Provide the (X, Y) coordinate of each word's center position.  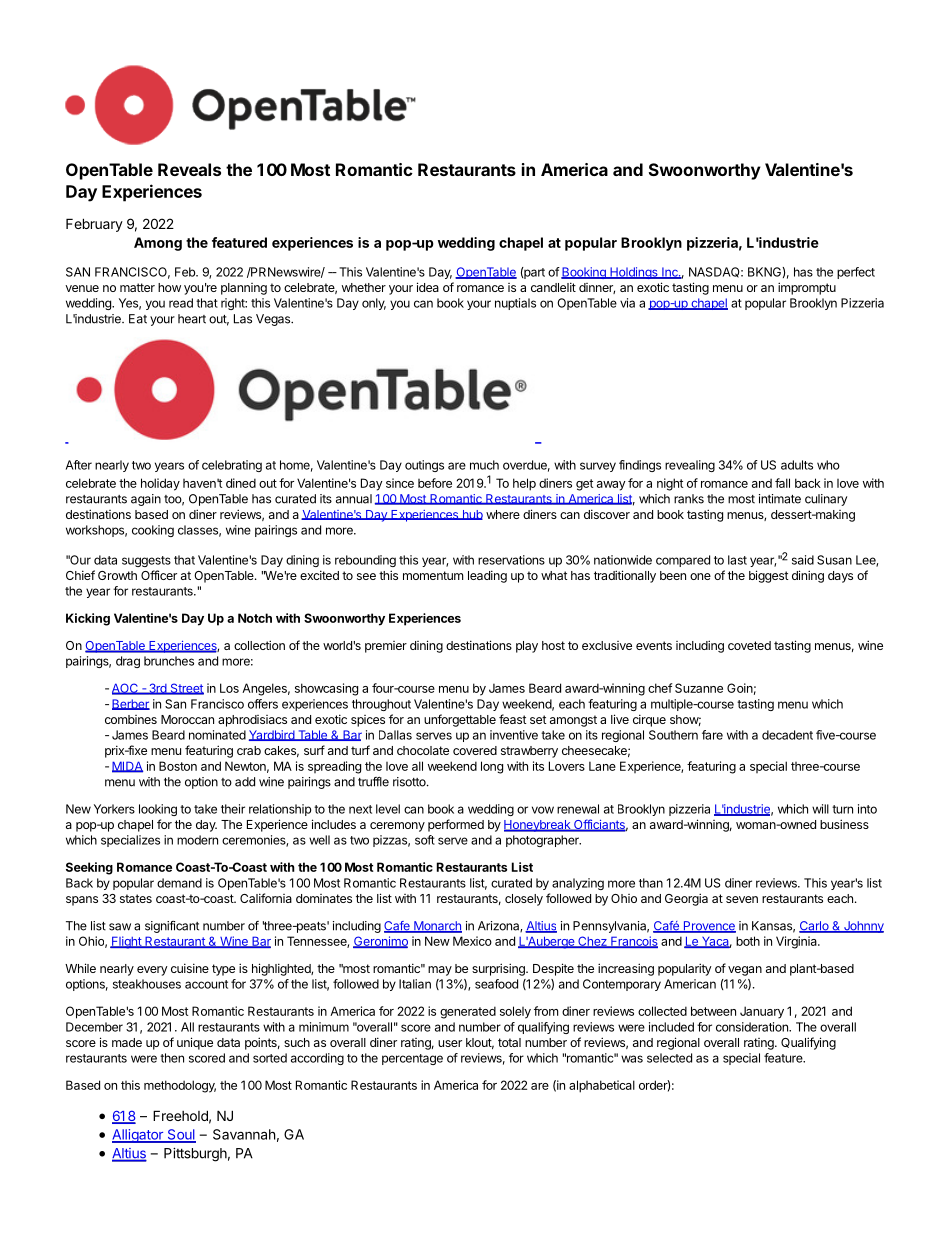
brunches (169, 661)
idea (428, 287)
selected (669, 1058)
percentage (412, 1059)
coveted (749, 645)
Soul (180, 1135)
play (527, 647)
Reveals (189, 169)
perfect (856, 273)
